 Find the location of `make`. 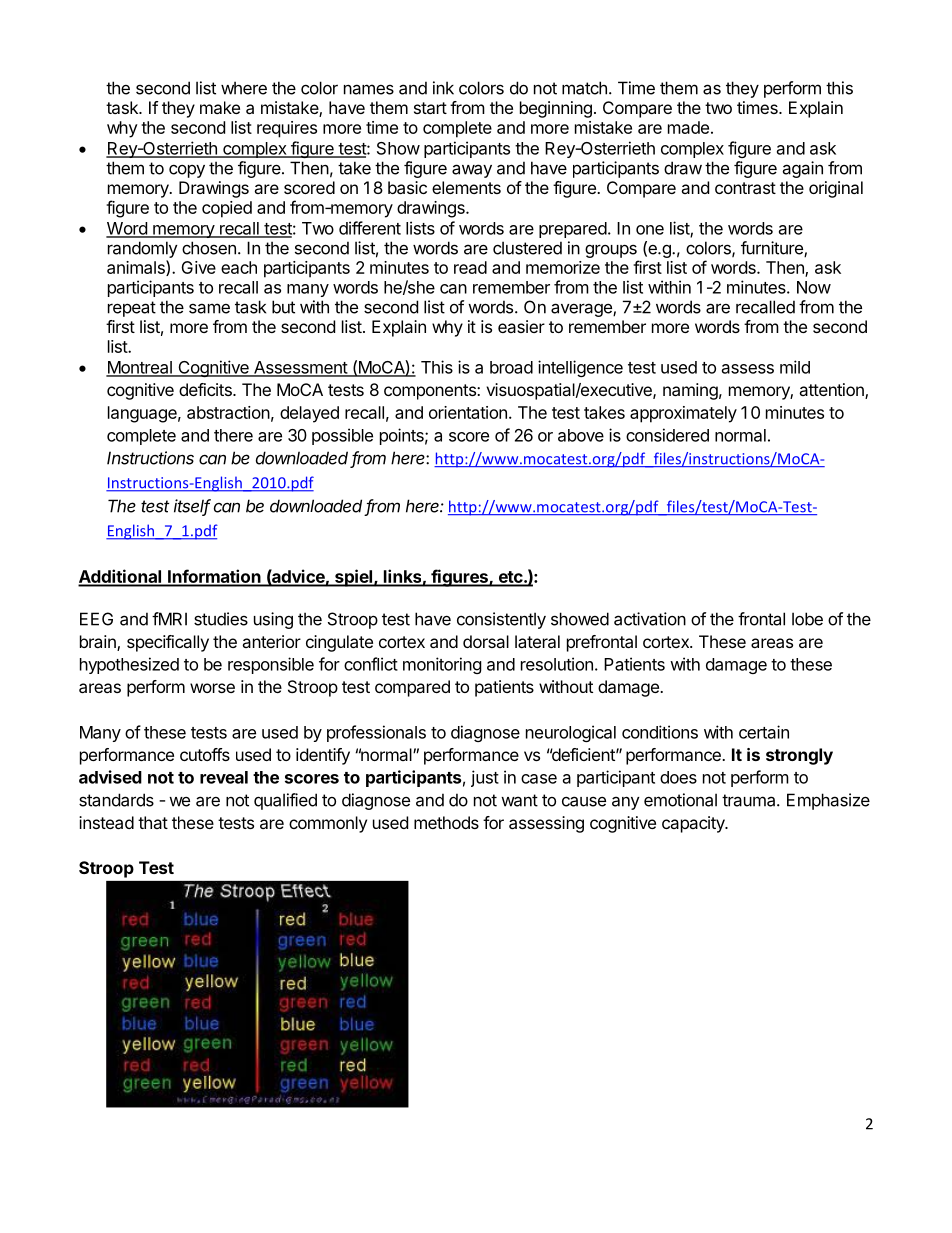

make is located at coordinates (220, 107).
